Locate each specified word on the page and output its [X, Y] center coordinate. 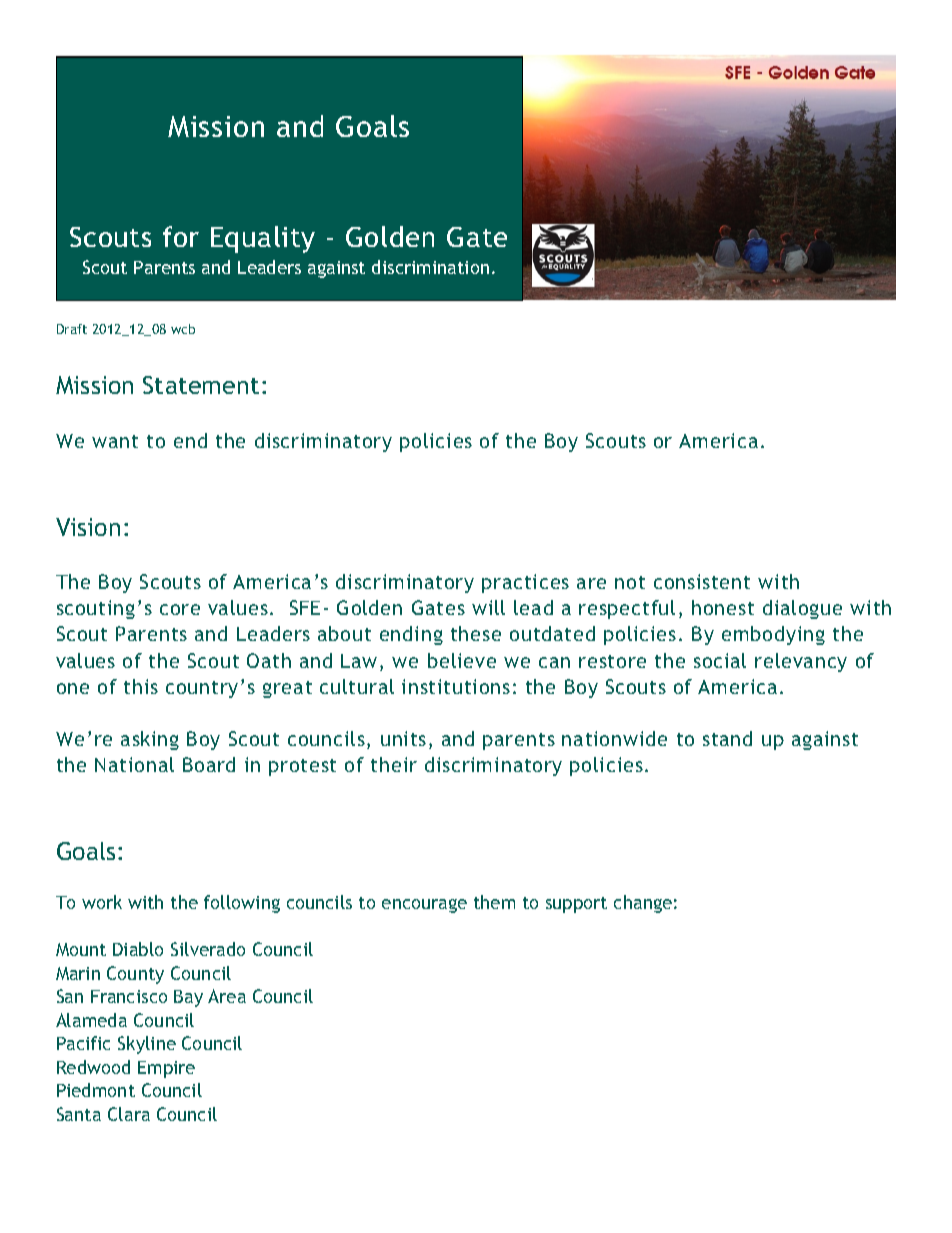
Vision [88, 527]
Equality [263, 239]
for [181, 236]
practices [525, 583]
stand [727, 738]
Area [227, 996]
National [134, 764]
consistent [702, 581]
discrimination [430, 267]
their [394, 764]
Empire [166, 1069]
